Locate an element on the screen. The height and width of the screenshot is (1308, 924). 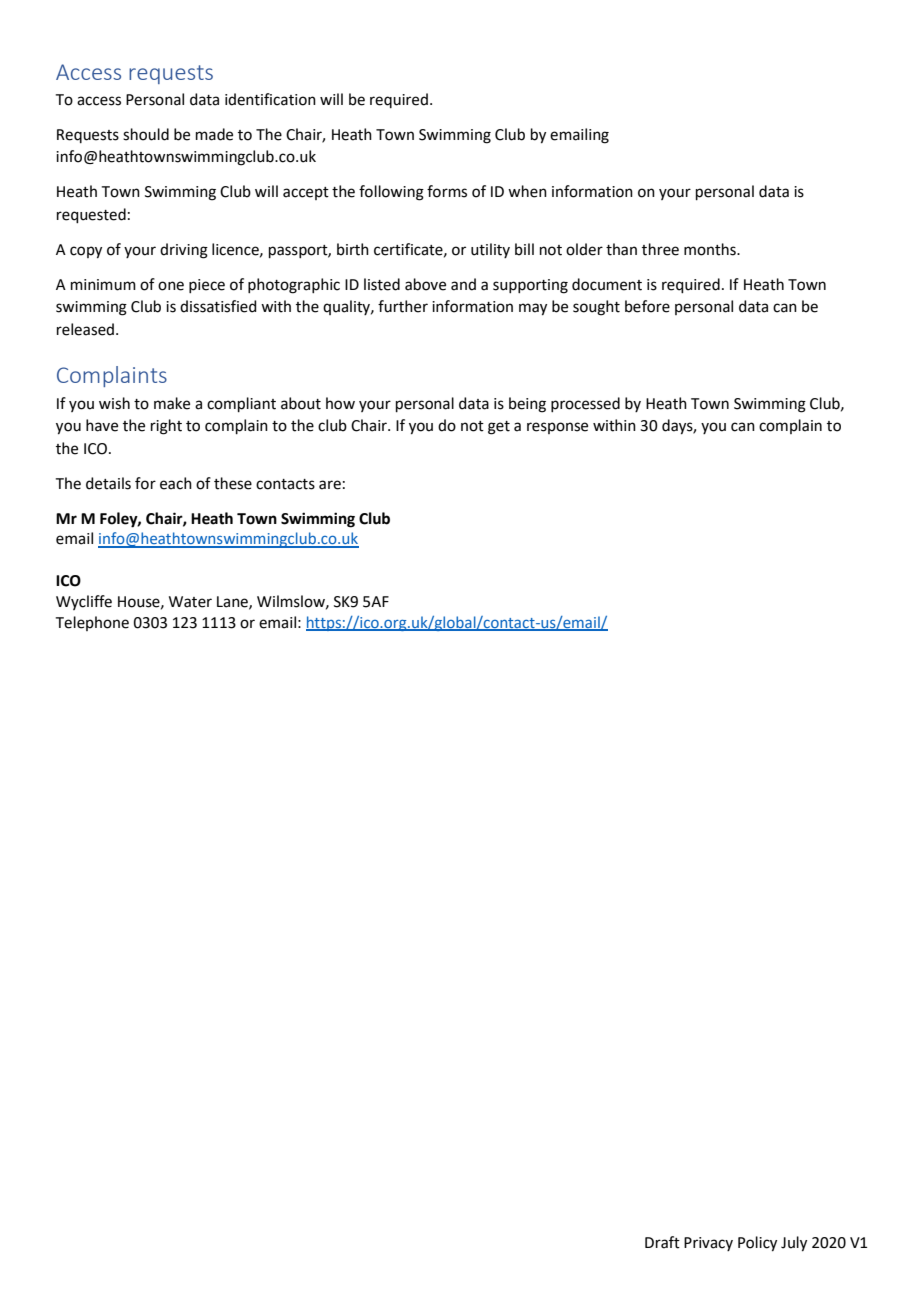
Policy is located at coordinates (757, 1244).
